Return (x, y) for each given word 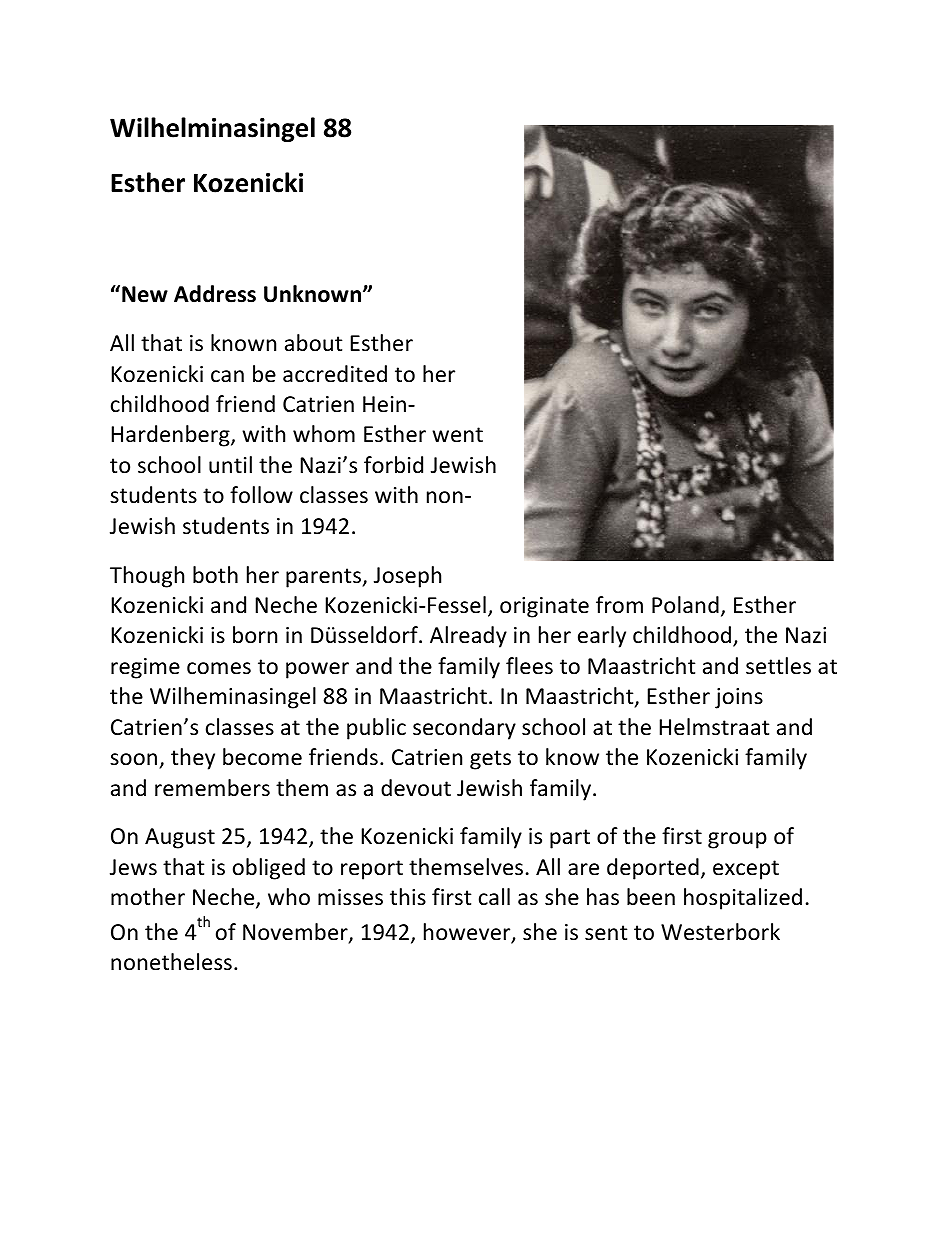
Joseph (407, 577)
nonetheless (171, 962)
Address (215, 294)
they (193, 759)
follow (261, 495)
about (313, 343)
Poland (685, 605)
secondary (464, 729)
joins (739, 698)
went (457, 435)
